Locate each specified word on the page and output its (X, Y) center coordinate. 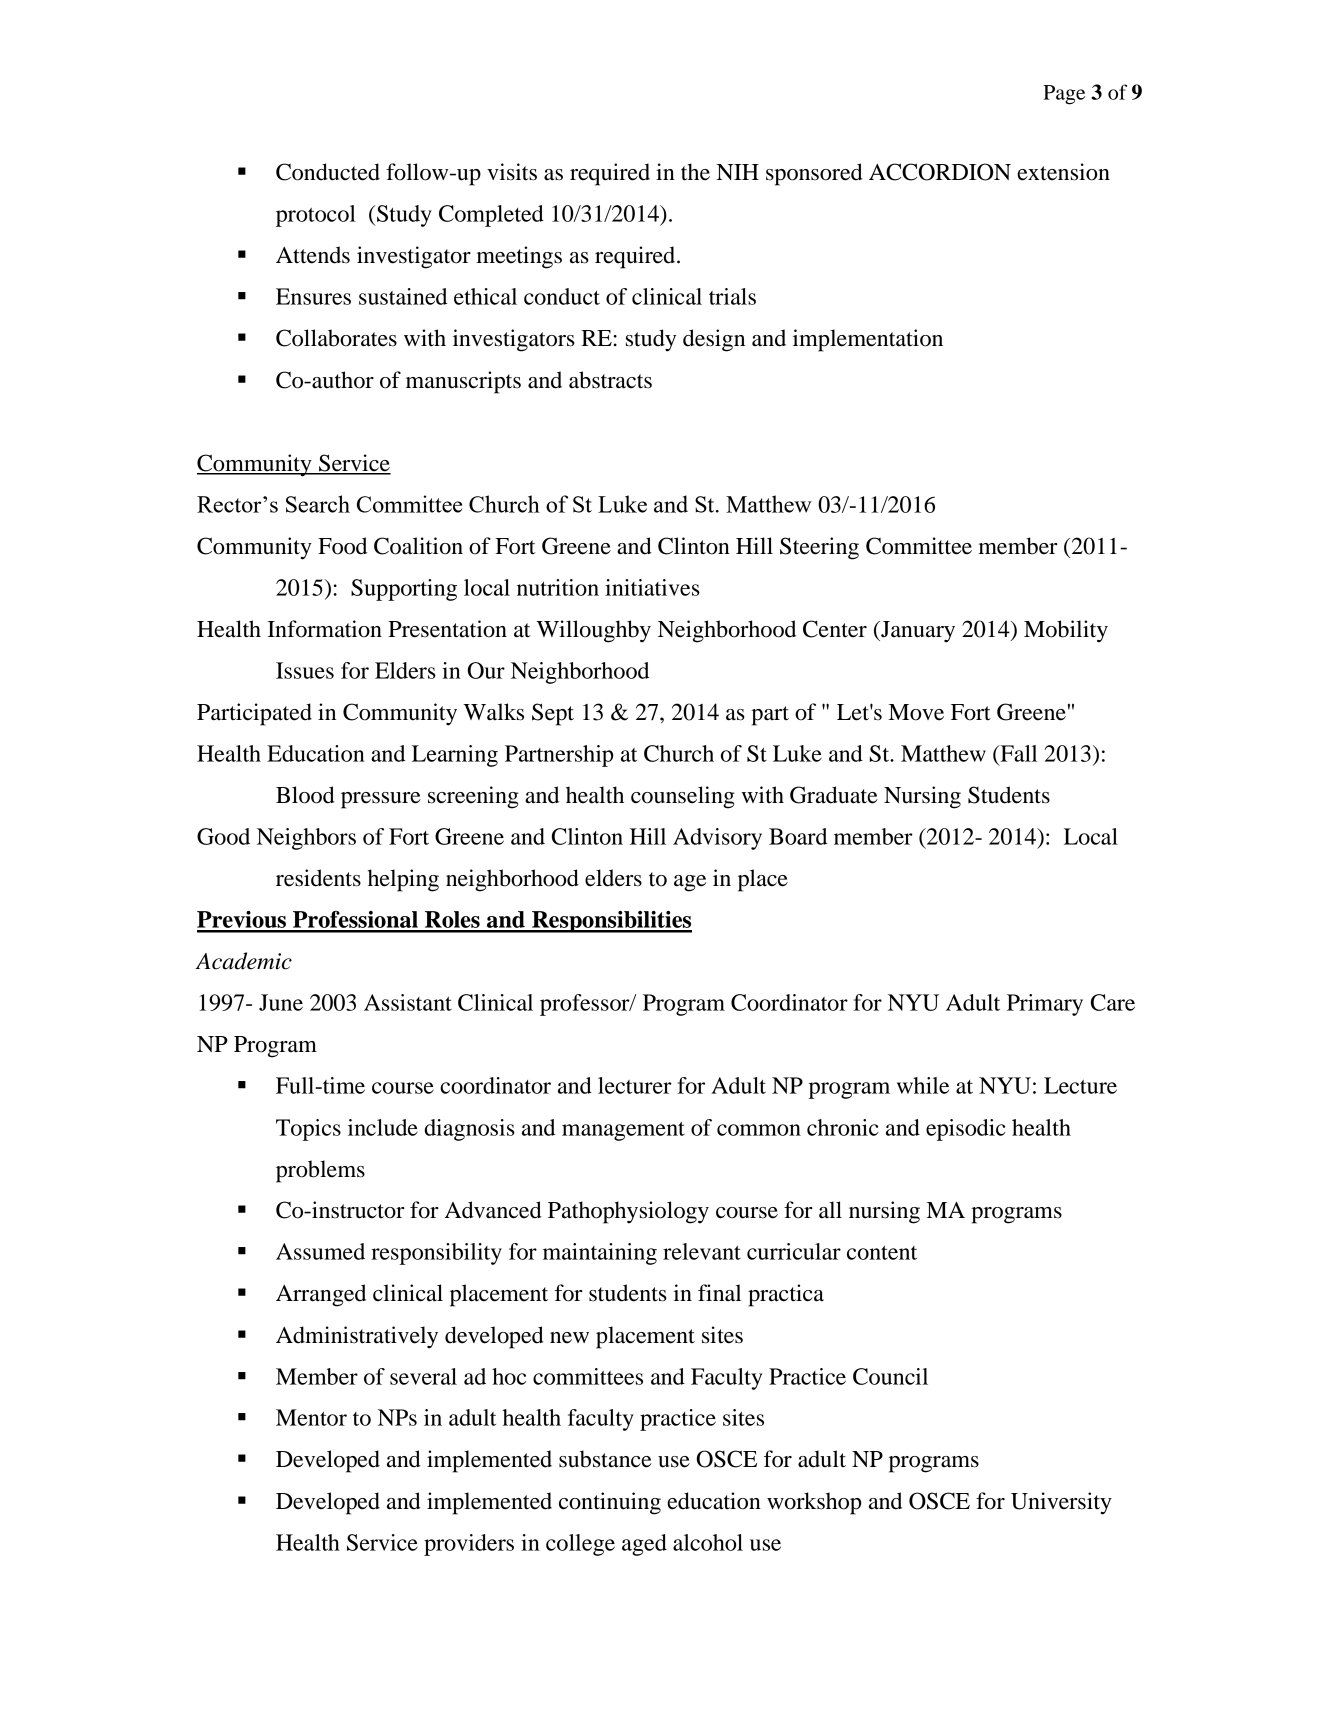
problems (320, 1171)
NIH (738, 172)
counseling (683, 797)
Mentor (311, 1417)
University (1061, 1503)
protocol (316, 216)
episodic (966, 1130)
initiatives (652, 587)
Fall (1017, 753)
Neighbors (306, 839)
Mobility (1066, 631)
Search (318, 504)
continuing (610, 1503)
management (623, 1131)
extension (1063, 172)
